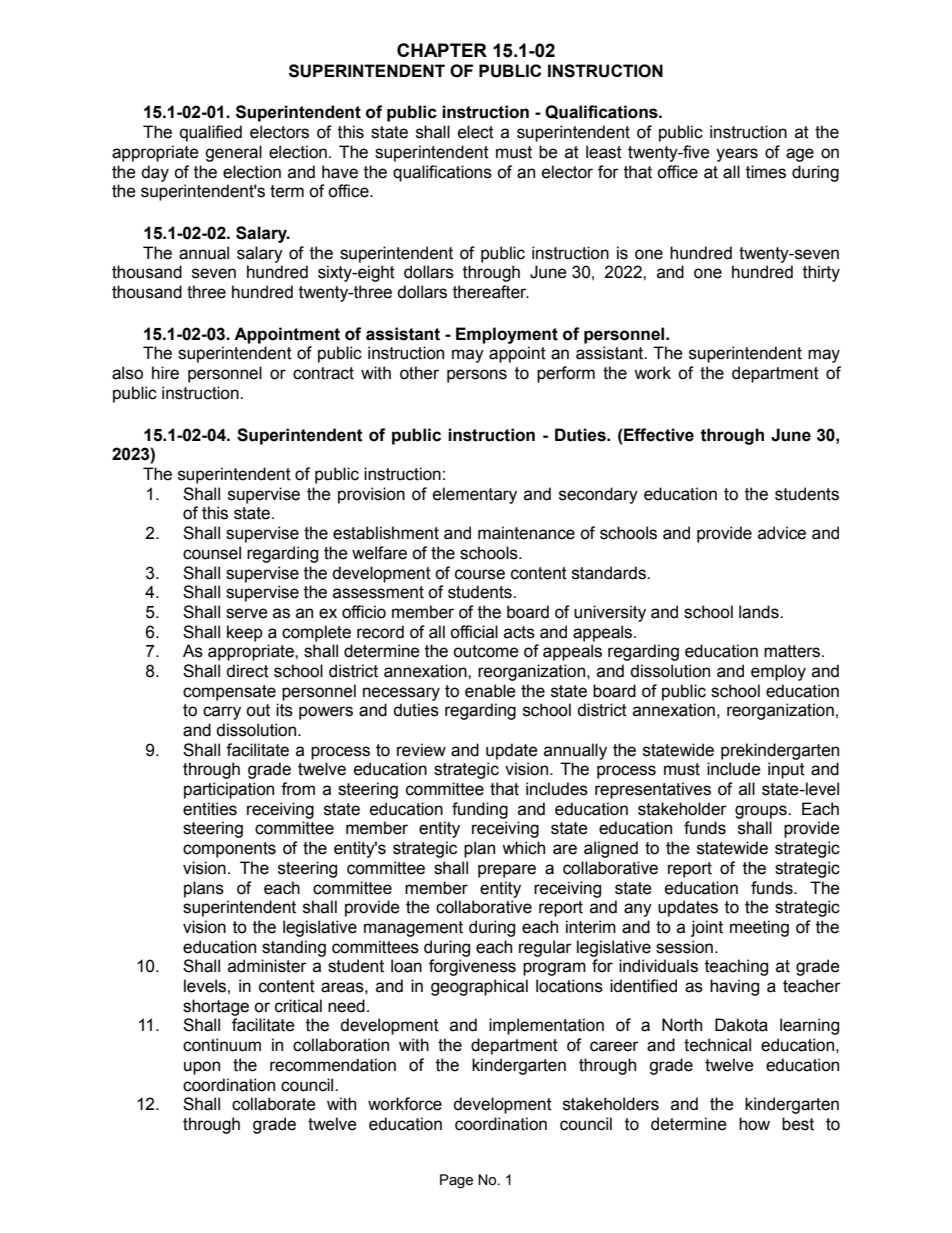 Image resolution: width=952 pixels, height=1233 pixels. What do you see at coordinates (442, 50) in the screenshot?
I see `CHAPTER` at bounding box center [442, 50].
